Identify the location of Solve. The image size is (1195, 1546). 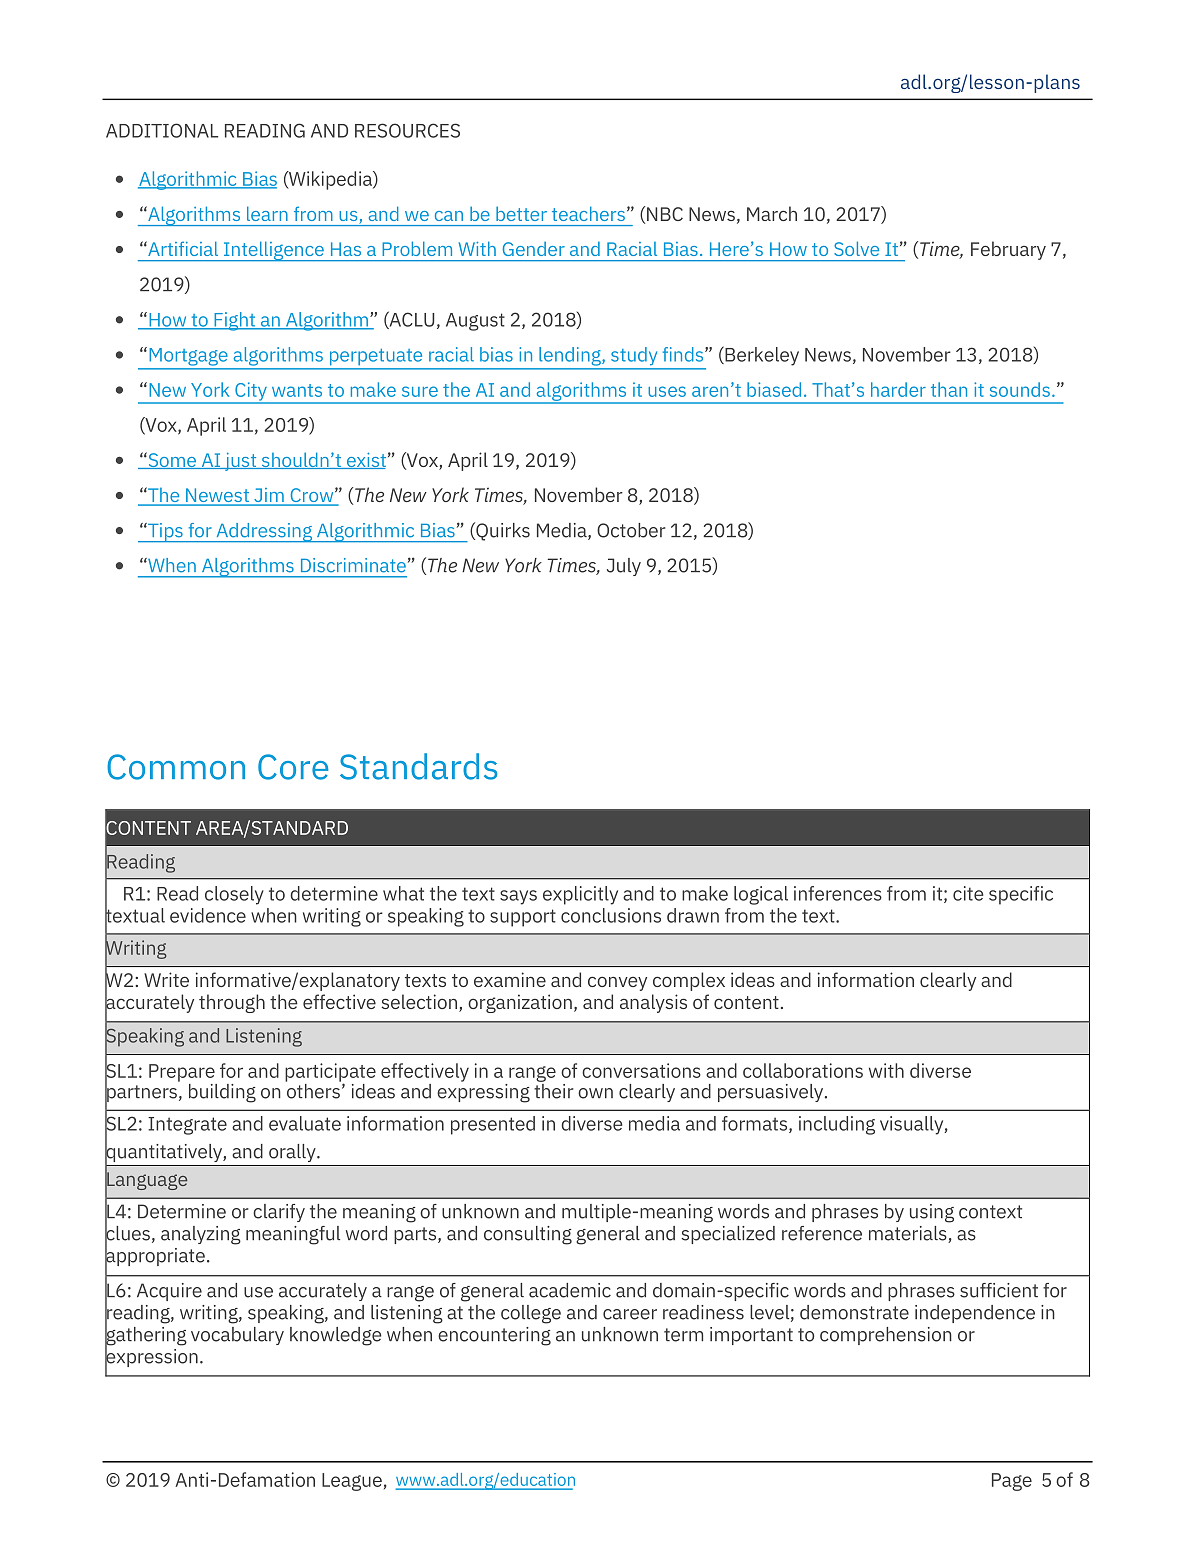
(856, 248).
